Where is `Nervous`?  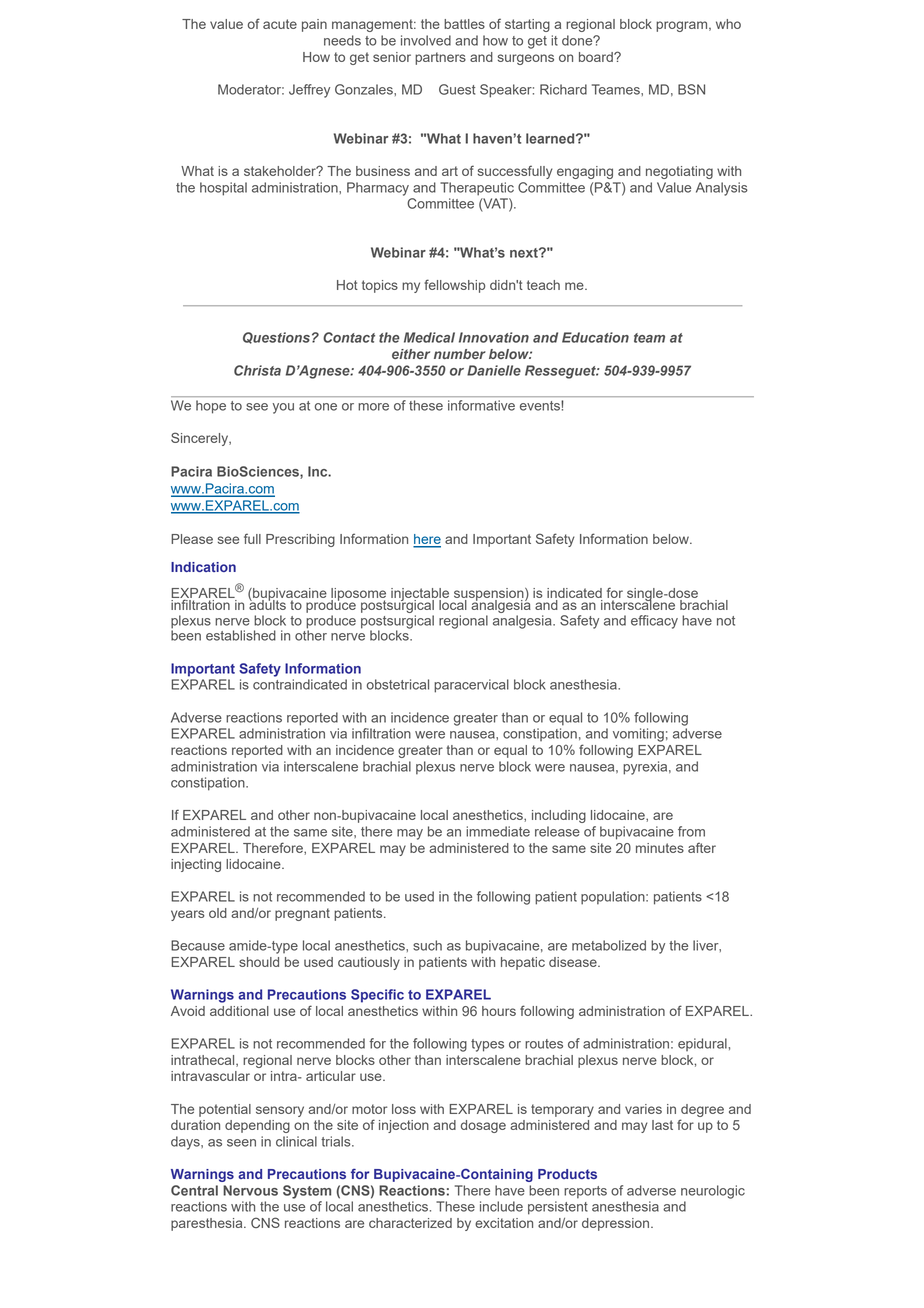
Nervous is located at coordinates (250, 1190).
